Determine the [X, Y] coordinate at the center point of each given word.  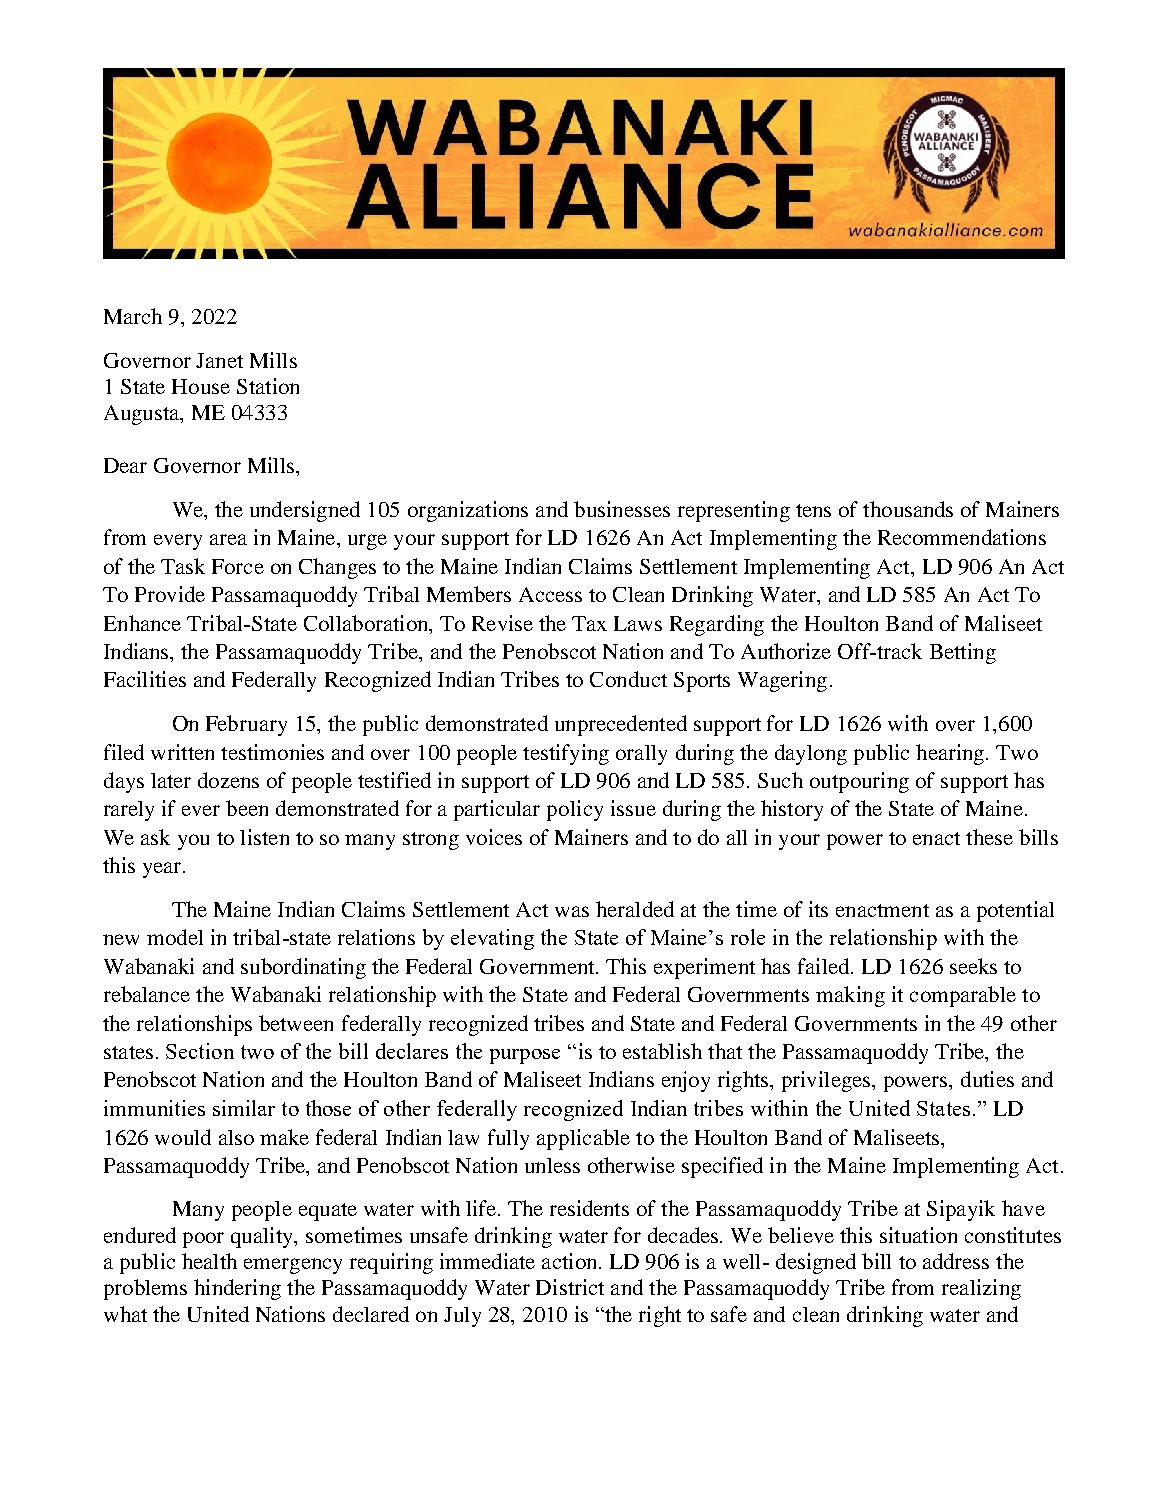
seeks [973, 966]
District [570, 1287]
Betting [963, 653]
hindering [237, 1289]
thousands [908, 509]
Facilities [145, 679]
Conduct [628, 679]
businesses [622, 509]
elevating [492, 939]
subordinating [303, 968]
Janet [219, 360]
